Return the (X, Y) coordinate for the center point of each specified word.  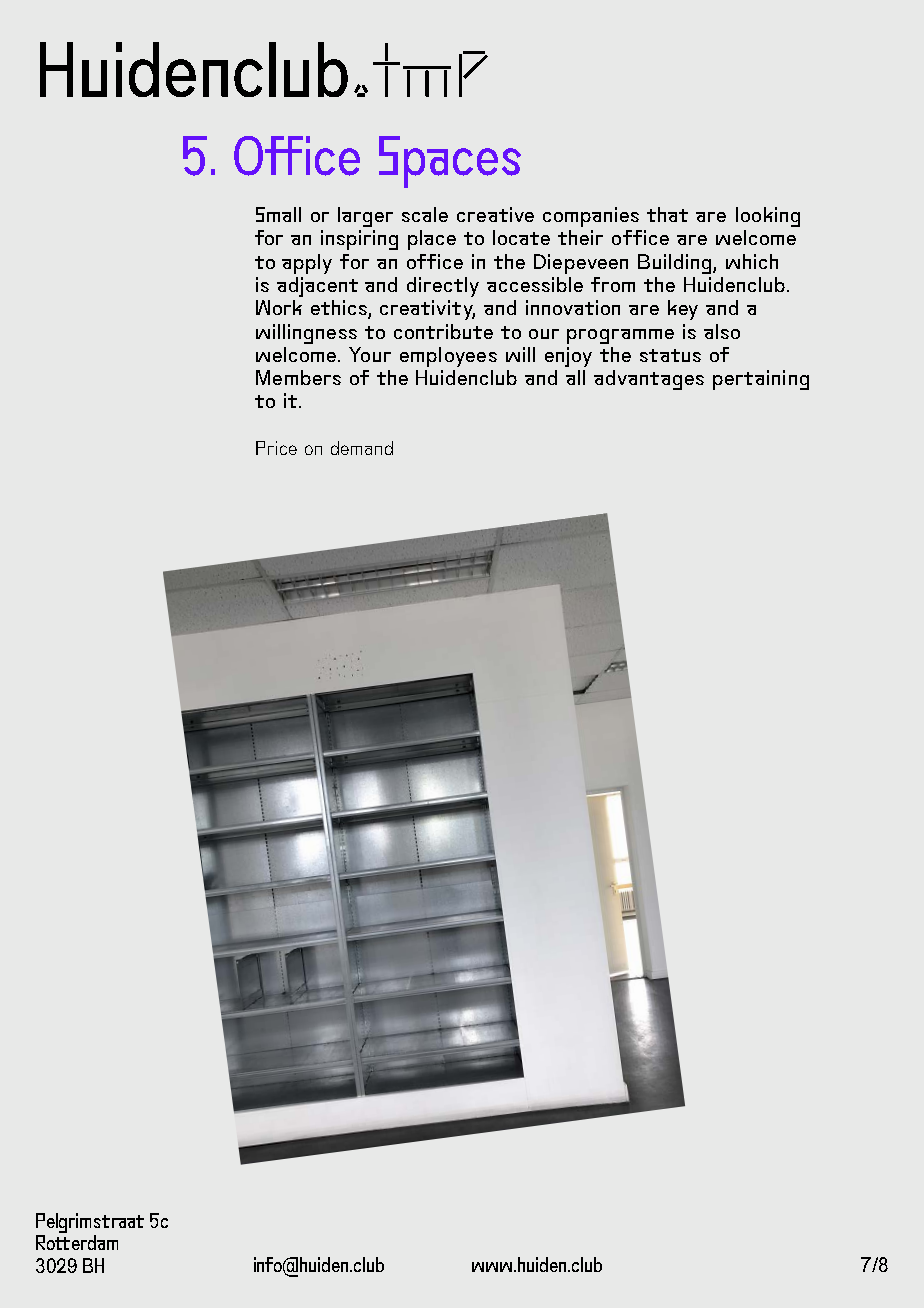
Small (278, 214)
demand (362, 448)
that (667, 214)
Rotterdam (77, 1242)
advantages (649, 380)
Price (276, 448)
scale (425, 214)
